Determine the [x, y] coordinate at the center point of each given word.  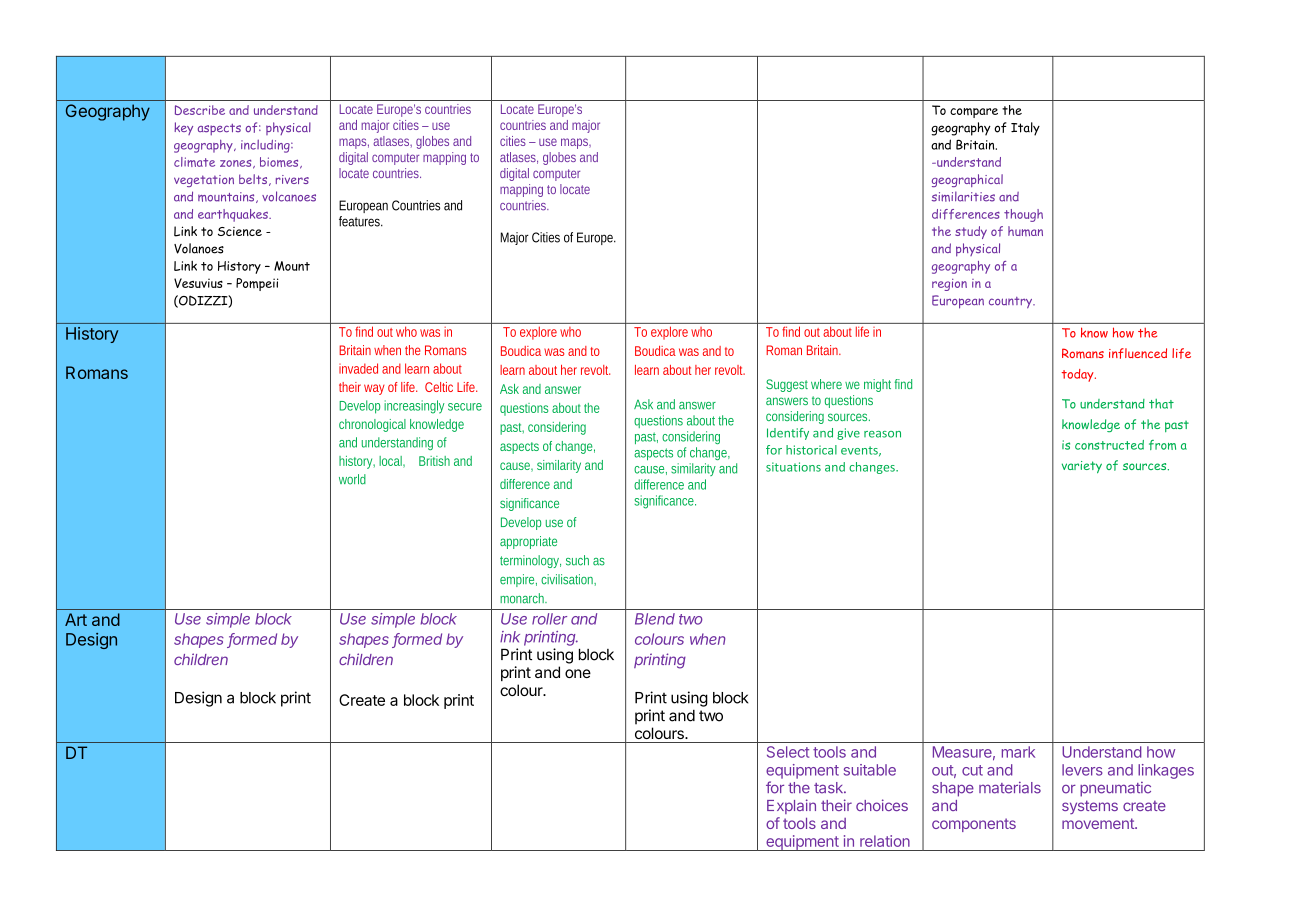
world [352, 479]
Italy [1025, 129]
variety [1082, 467]
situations [793, 467]
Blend [655, 619]
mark [1018, 752]
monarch [523, 598]
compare [974, 113]
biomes [280, 163]
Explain [791, 806]
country [1012, 303]
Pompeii [257, 284]
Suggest [787, 385]
